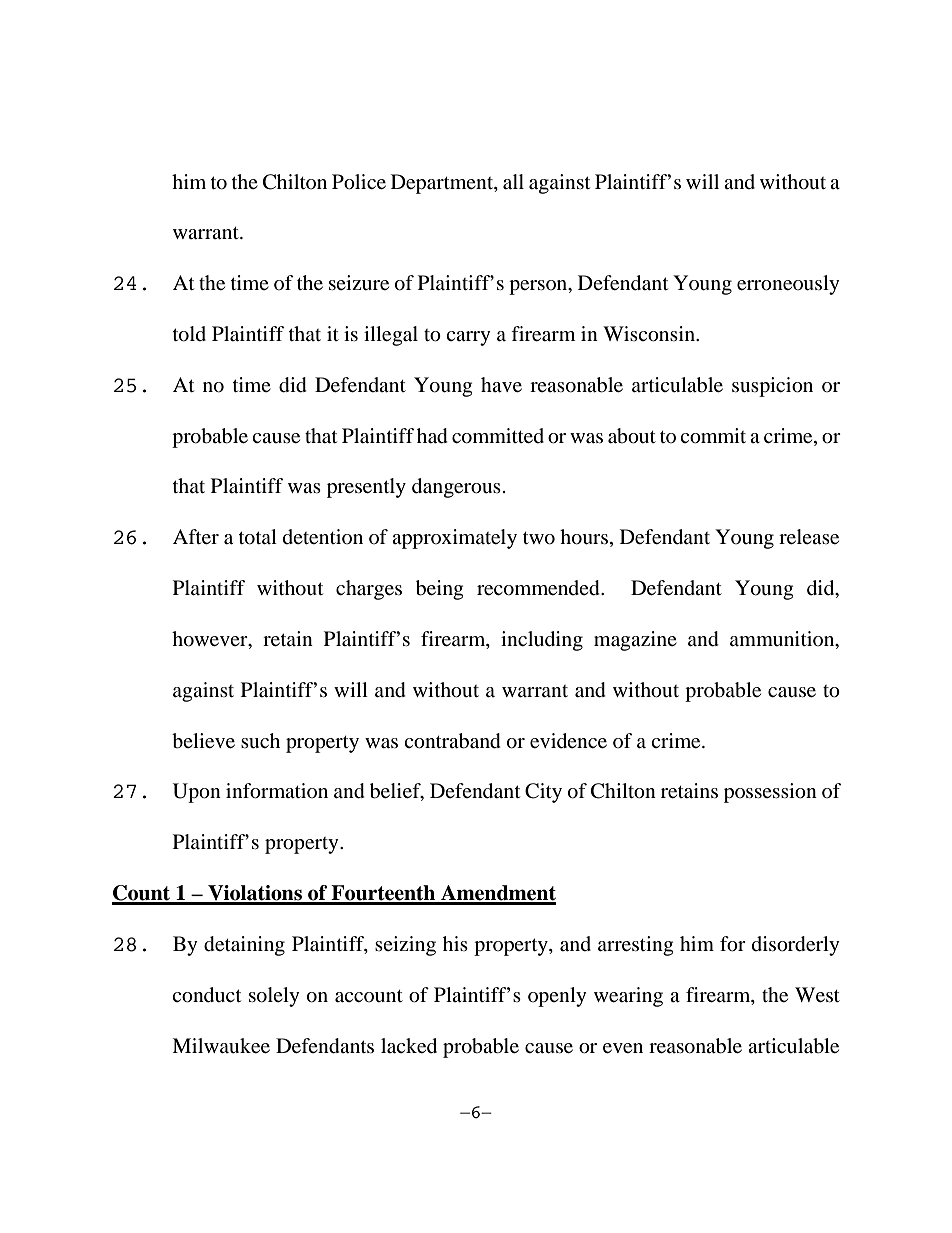 This screenshot has height=1233, width=952. I want to click on two, so click(539, 538).
